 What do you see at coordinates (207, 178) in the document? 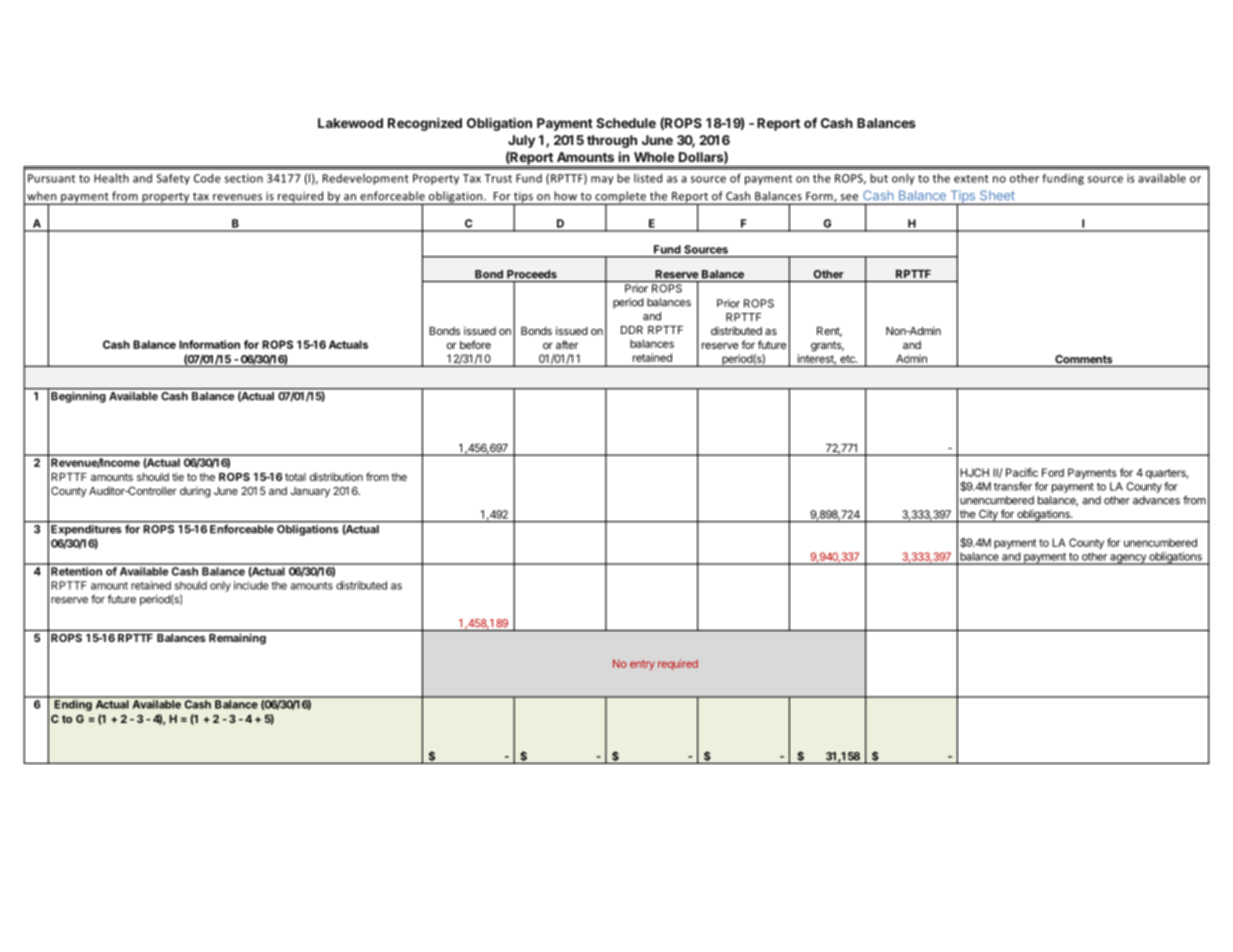
I see `Code` at bounding box center [207, 178].
